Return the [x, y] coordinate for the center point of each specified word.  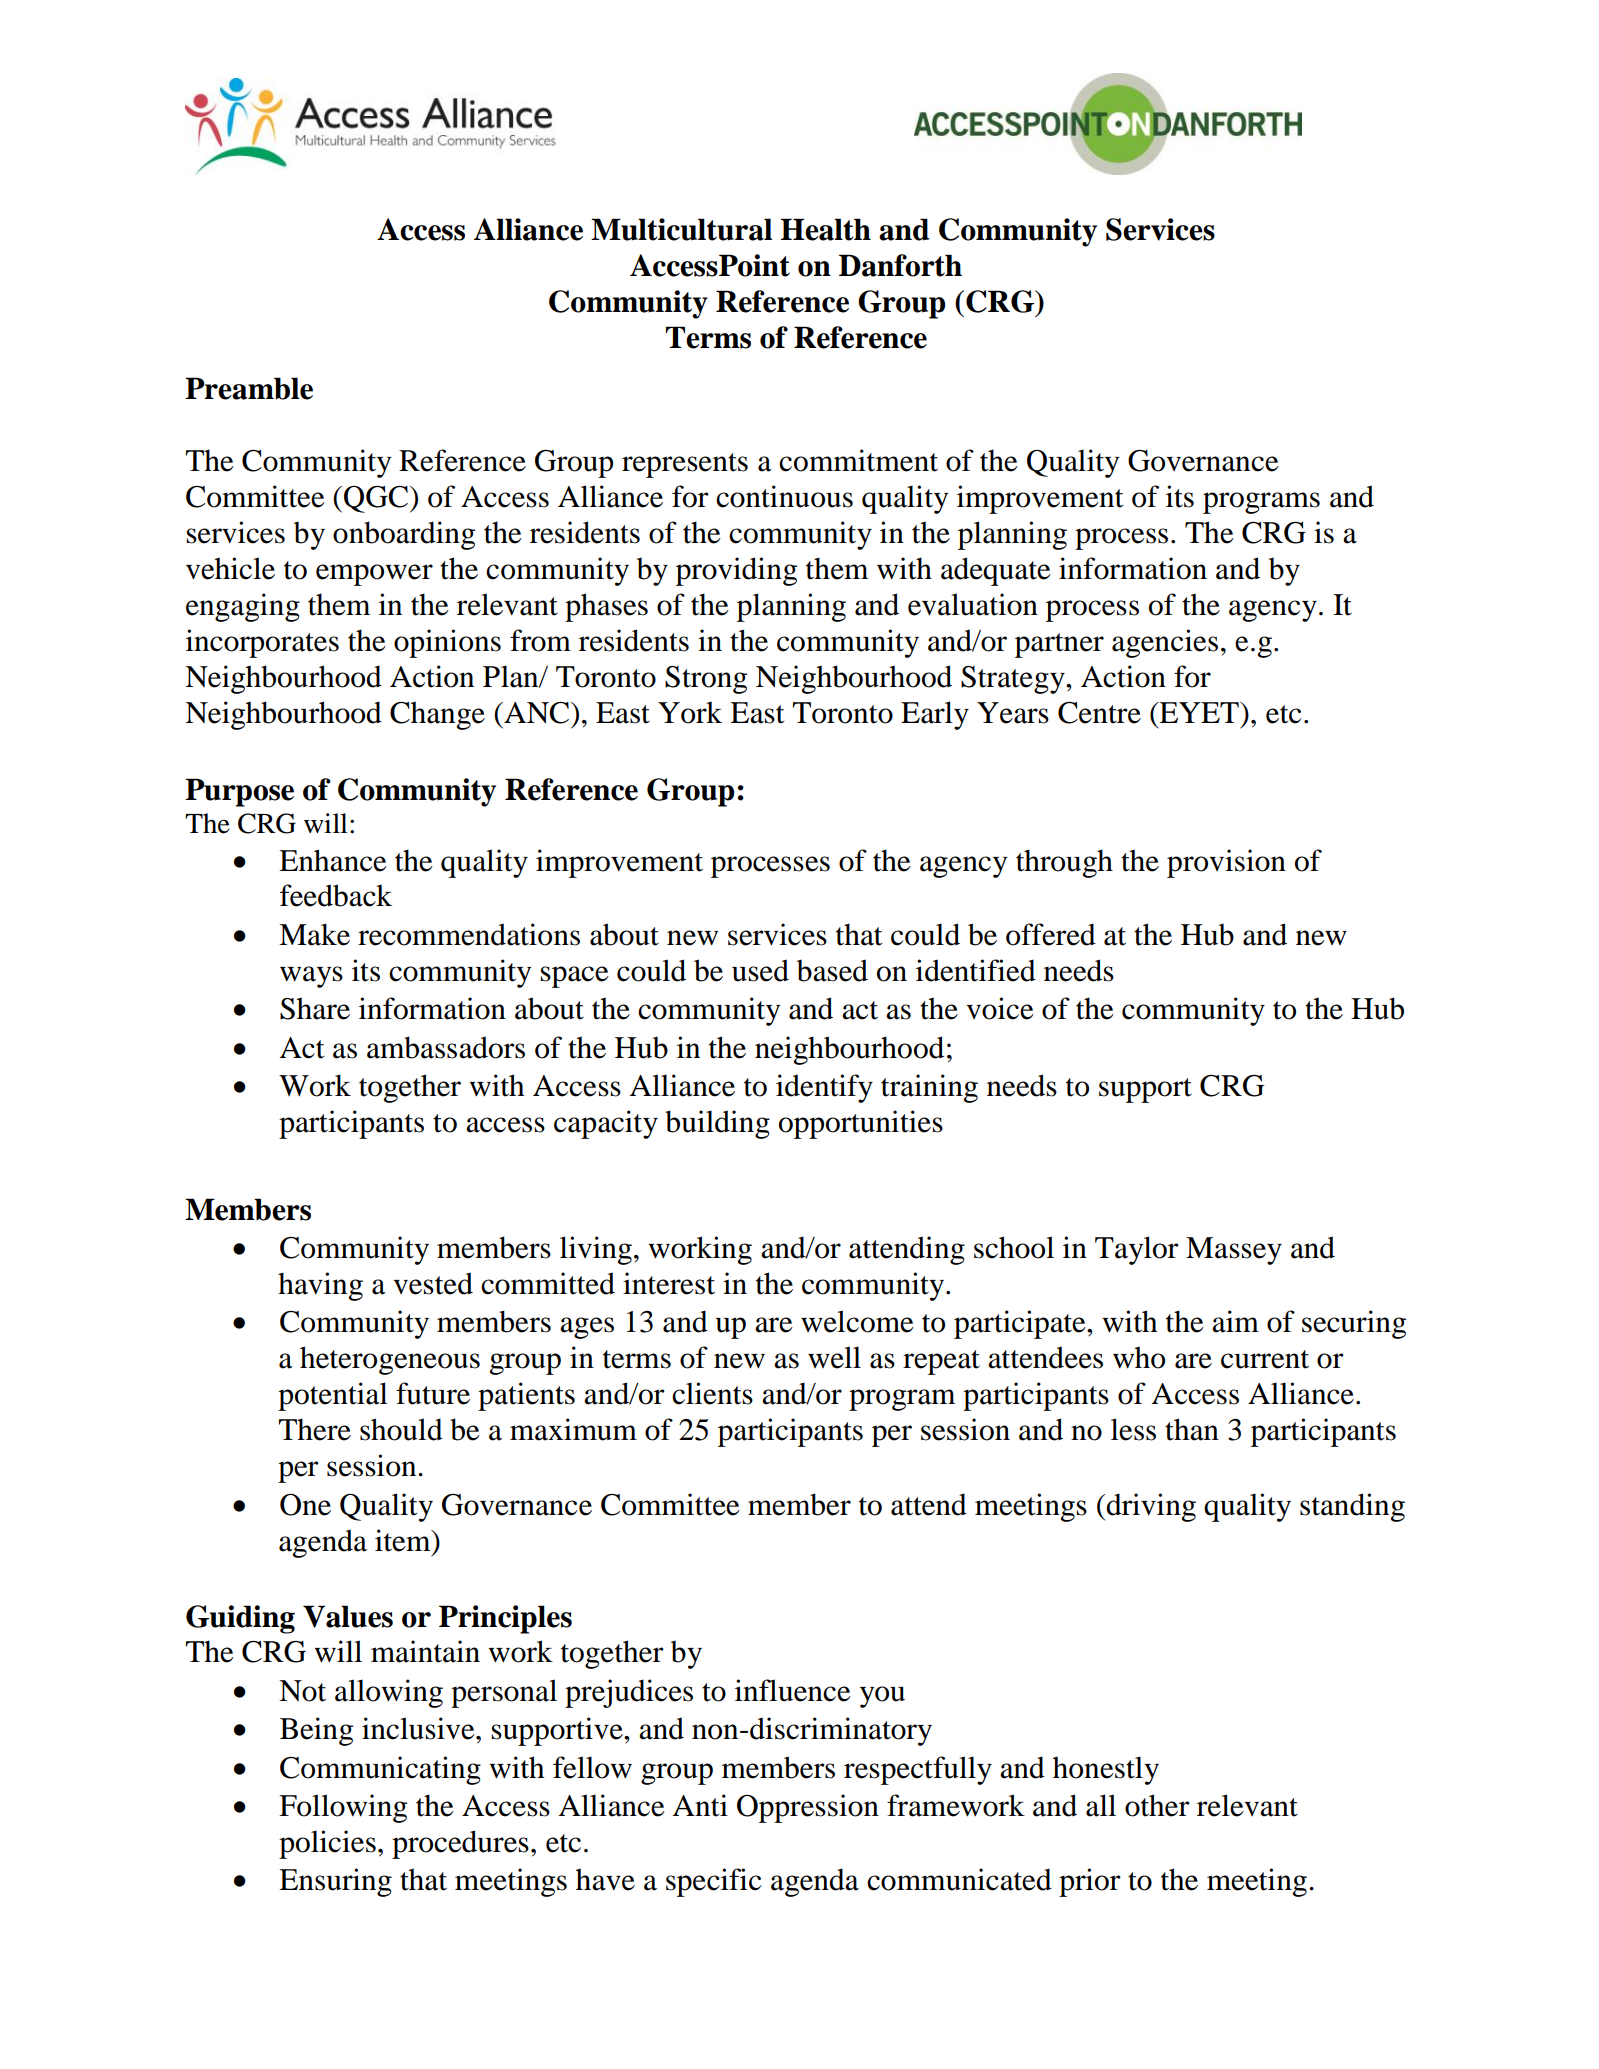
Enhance [333, 860]
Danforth [900, 265]
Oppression [808, 1808]
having [320, 1286]
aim [1235, 1321]
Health [826, 229]
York [690, 712]
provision [1226, 863]
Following [343, 1808]
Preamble [249, 388]
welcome [857, 1321]
